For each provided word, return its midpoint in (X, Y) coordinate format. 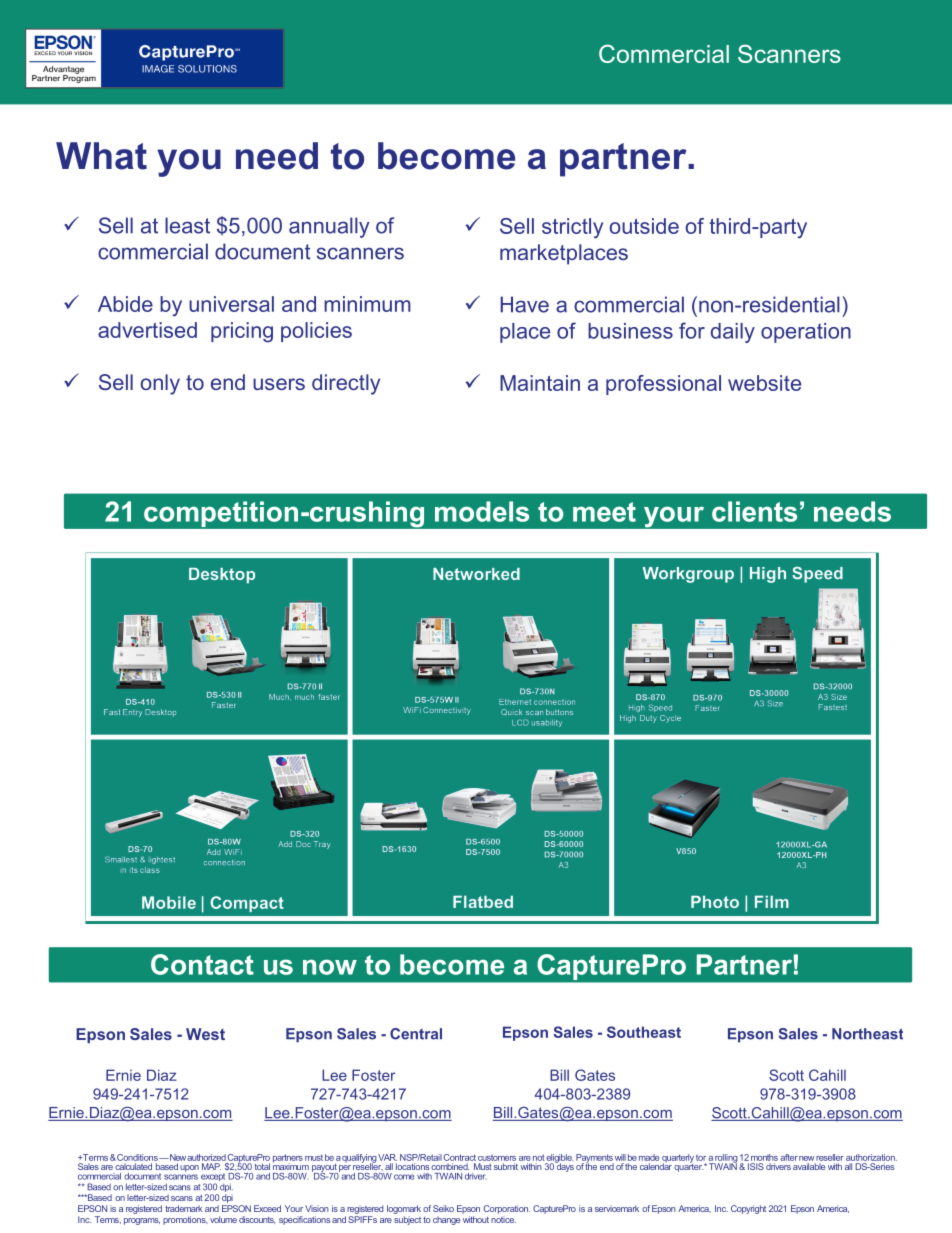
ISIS (756, 1166)
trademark (184, 1208)
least (187, 225)
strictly (572, 228)
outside (644, 226)
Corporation (507, 1209)
